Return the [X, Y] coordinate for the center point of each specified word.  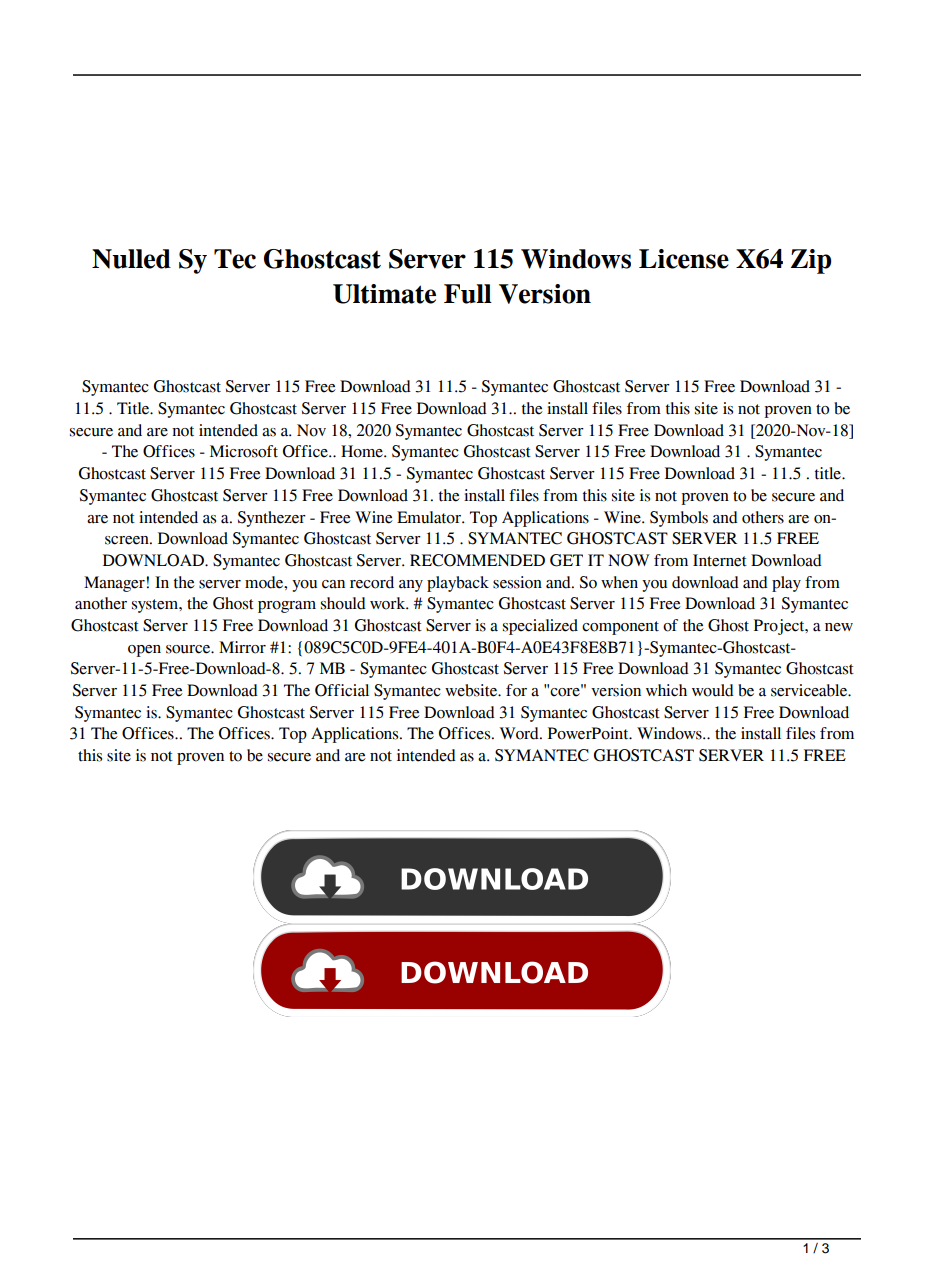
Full [468, 294]
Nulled [131, 259]
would [713, 690]
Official [342, 690]
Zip [811, 261]
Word [520, 733]
